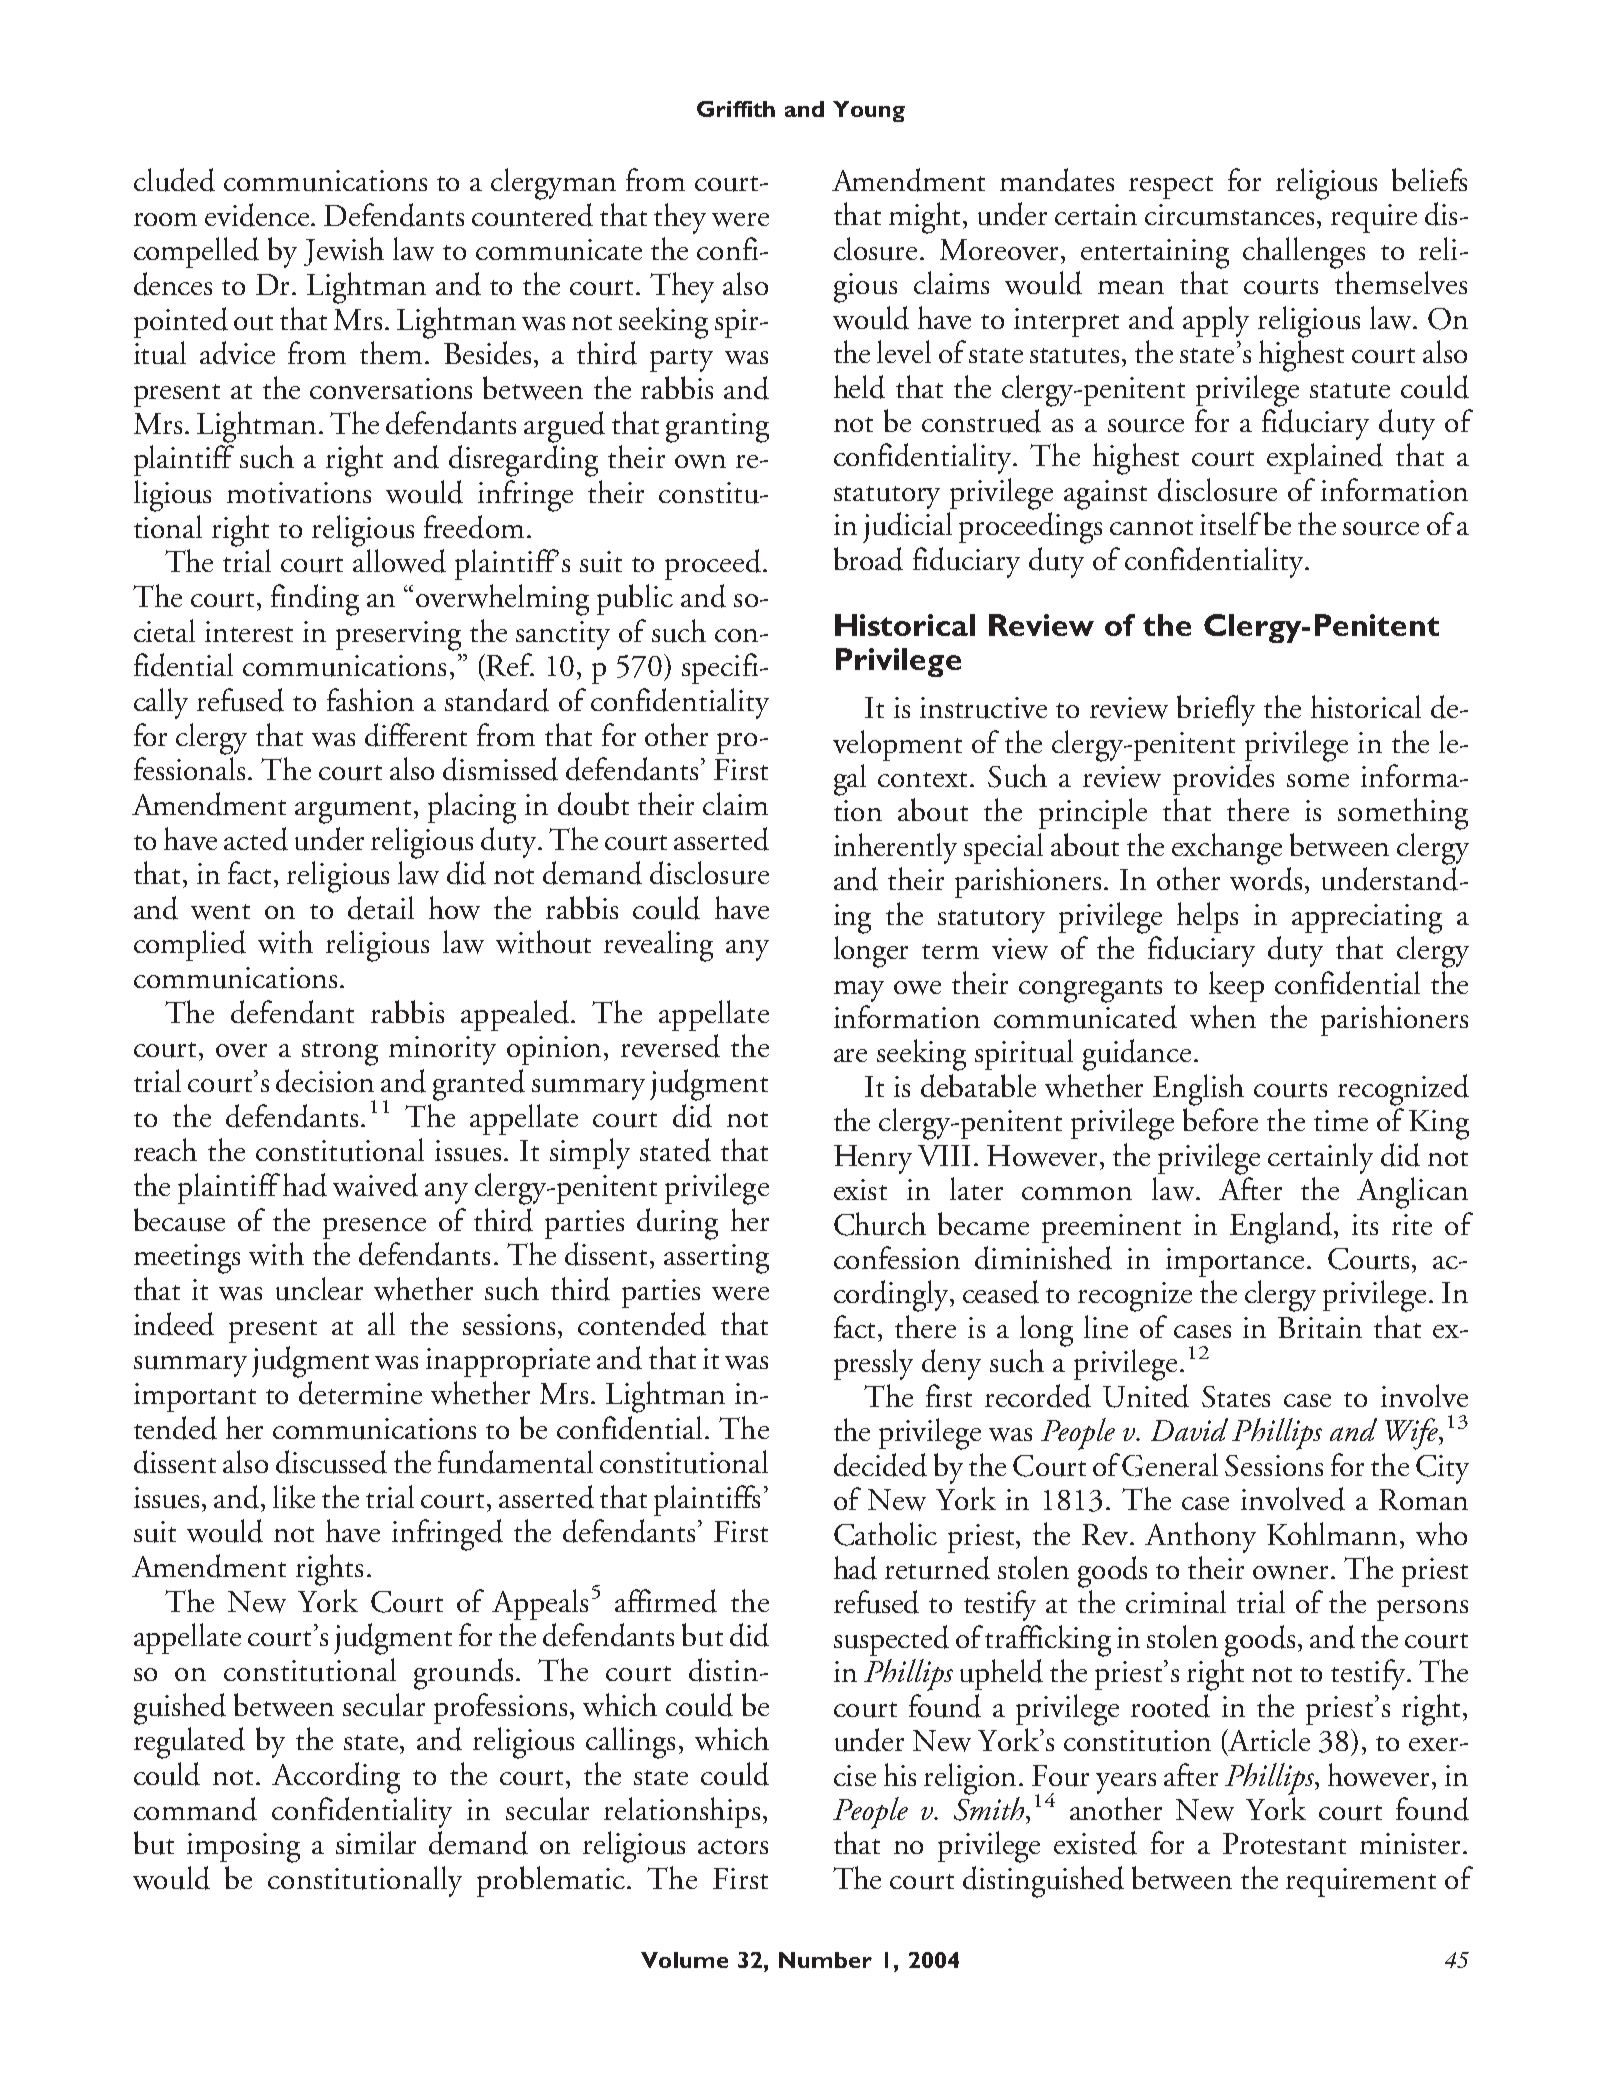  What do you see at coordinates (869, 111) in the document?
I see `Young` at bounding box center [869, 111].
